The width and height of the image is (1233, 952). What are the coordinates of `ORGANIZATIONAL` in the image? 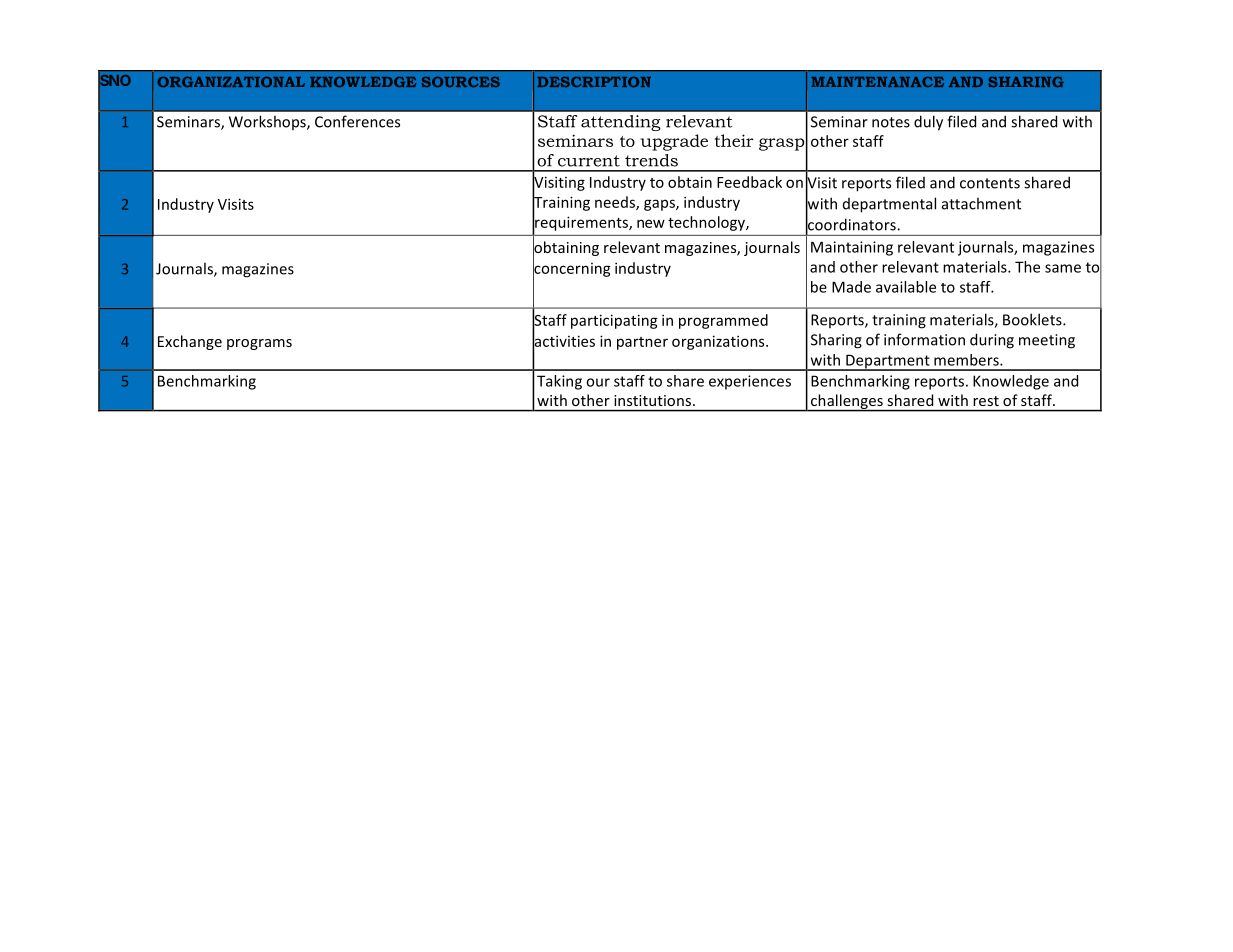 It's located at (231, 81).
